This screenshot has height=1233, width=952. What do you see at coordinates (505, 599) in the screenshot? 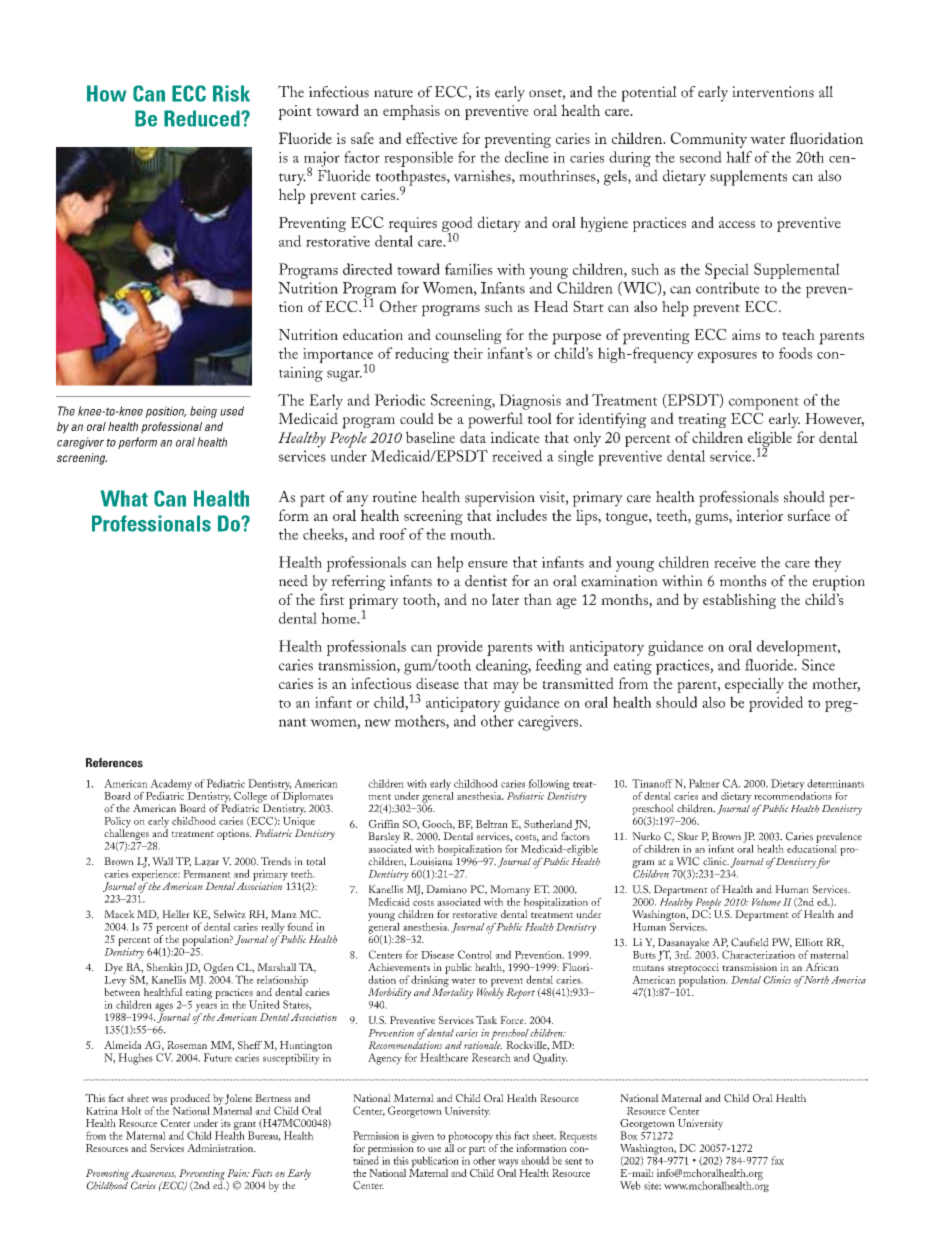
I see `later` at bounding box center [505, 599].
